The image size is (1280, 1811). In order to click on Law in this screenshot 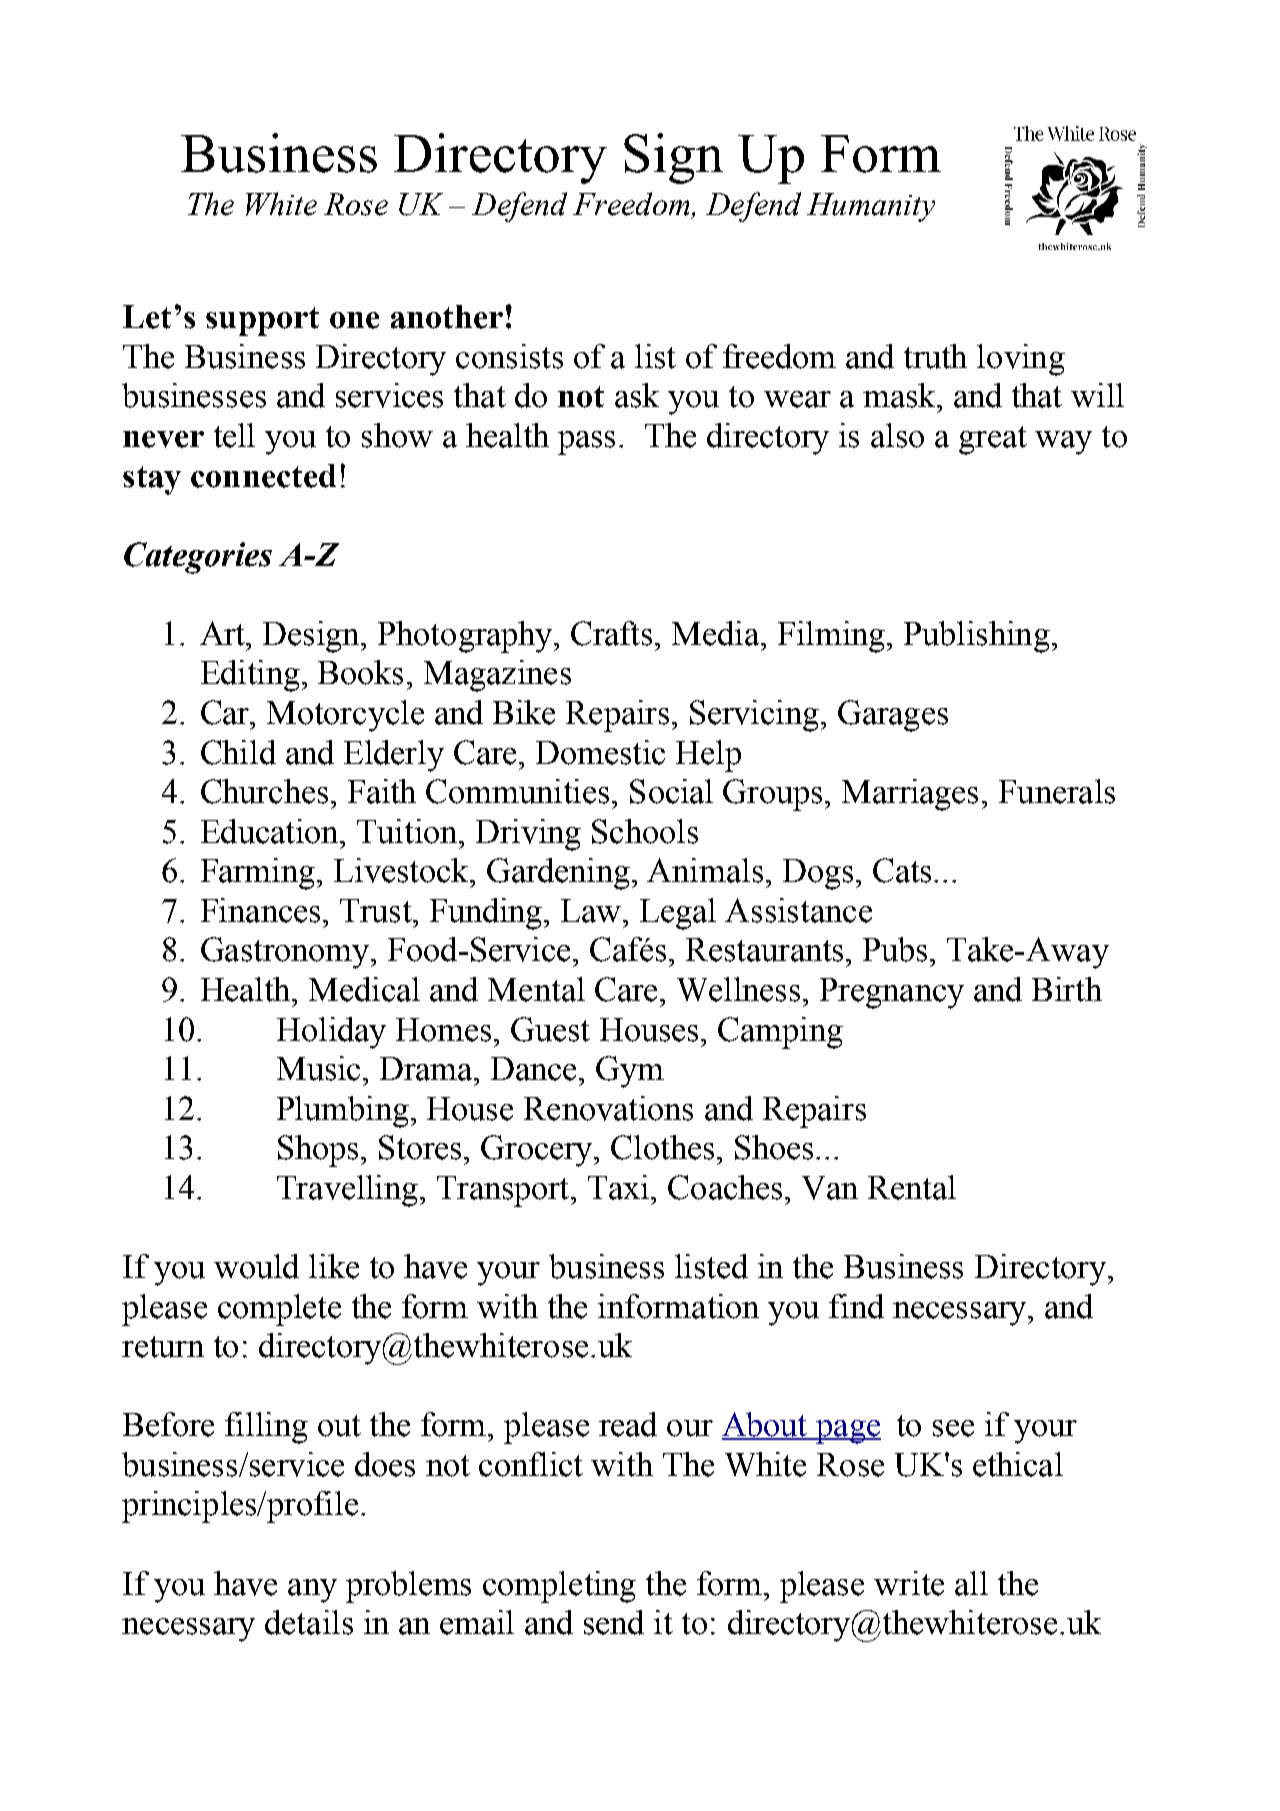, I will do `click(592, 911)`.
